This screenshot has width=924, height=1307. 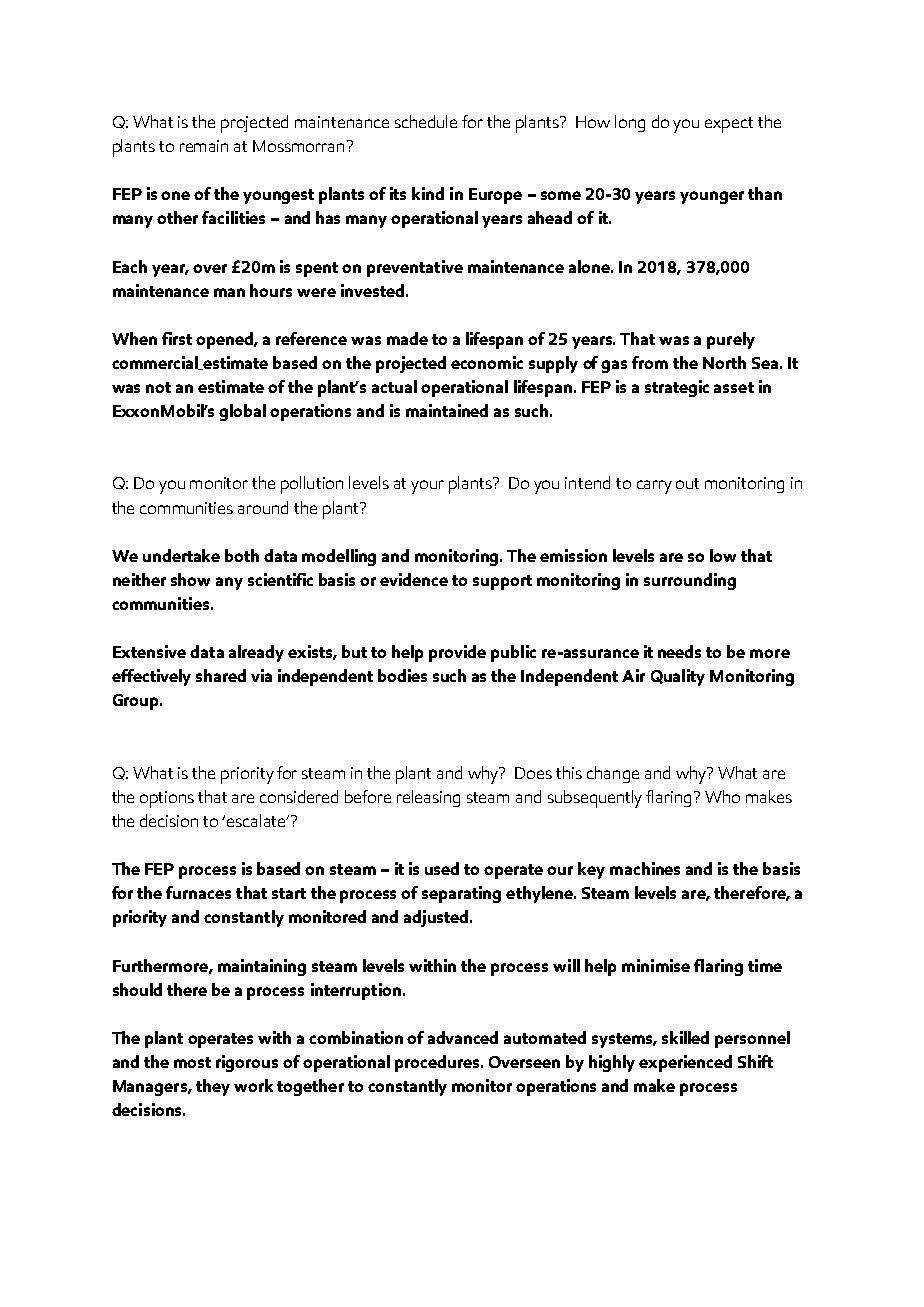 What do you see at coordinates (426, 121) in the screenshot?
I see `schedule` at bounding box center [426, 121].
